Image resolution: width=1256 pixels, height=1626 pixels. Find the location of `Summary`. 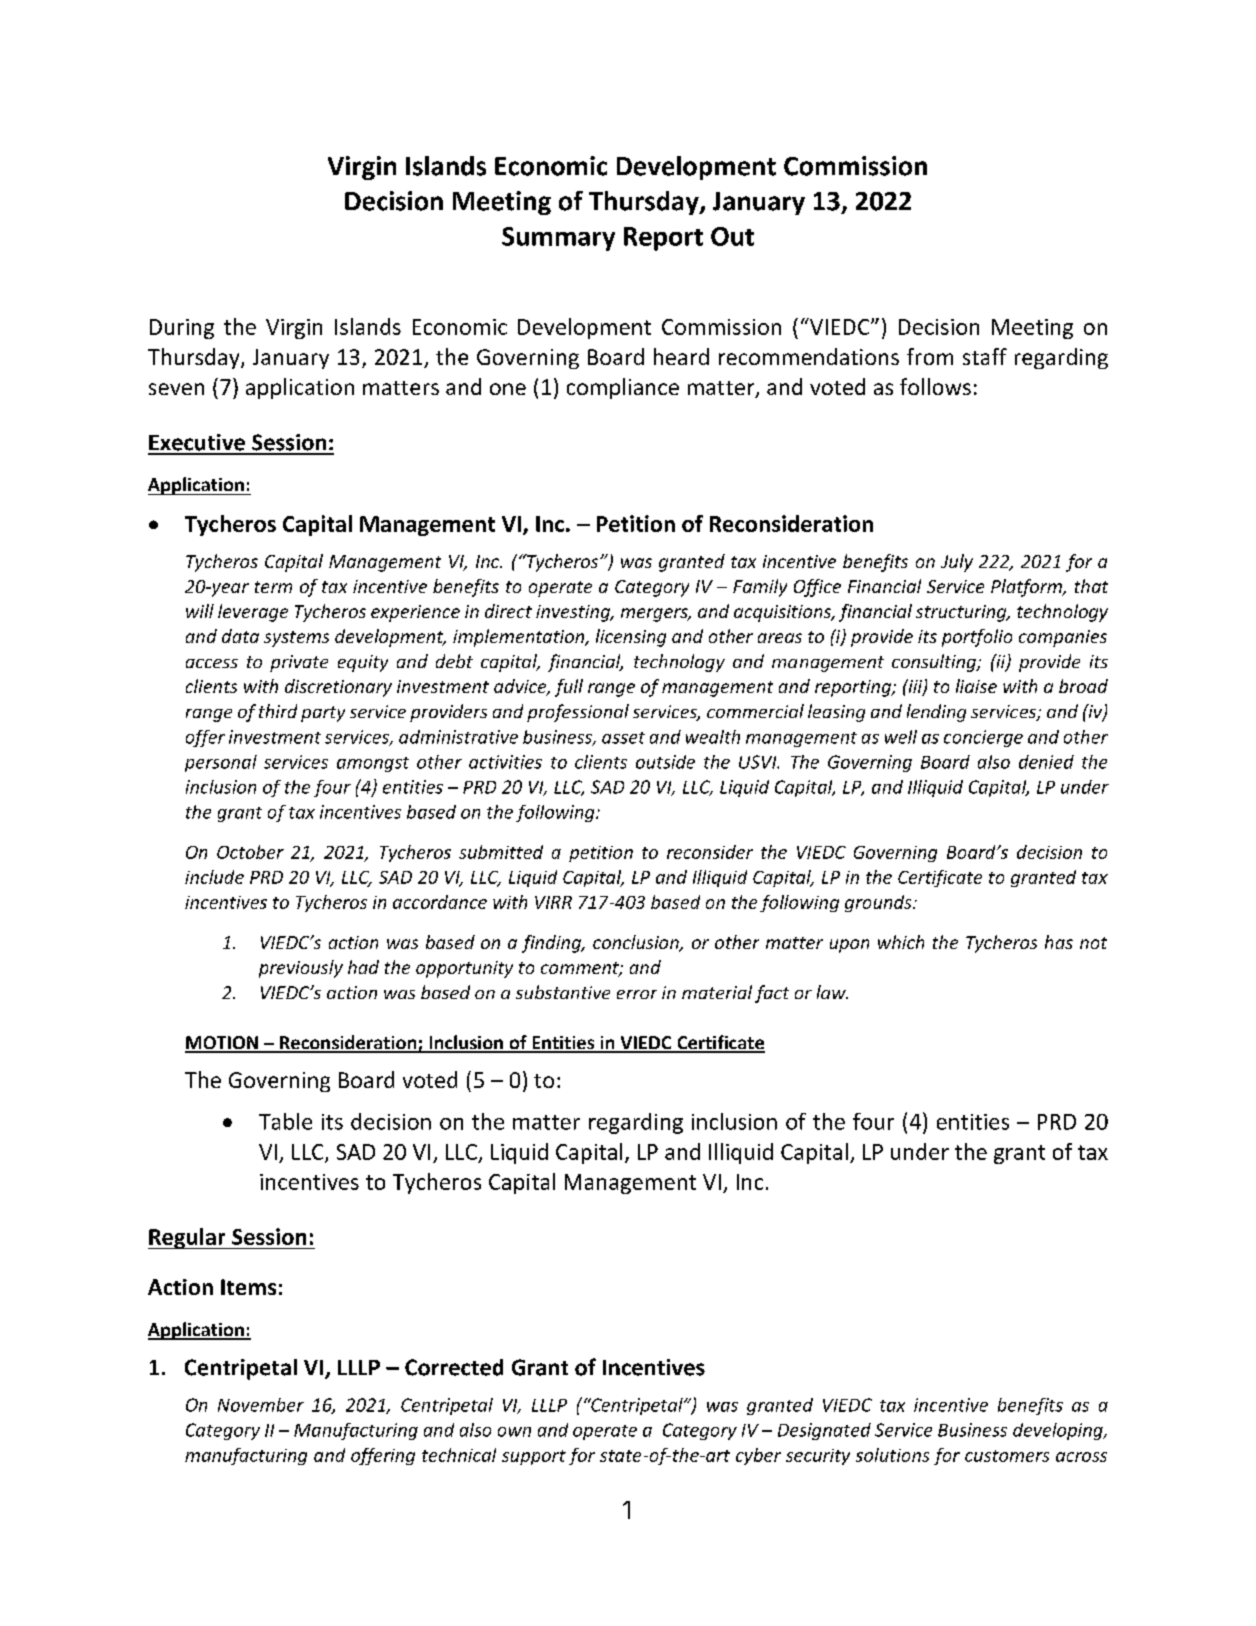

Summary is located at coordinates (558, 239).
